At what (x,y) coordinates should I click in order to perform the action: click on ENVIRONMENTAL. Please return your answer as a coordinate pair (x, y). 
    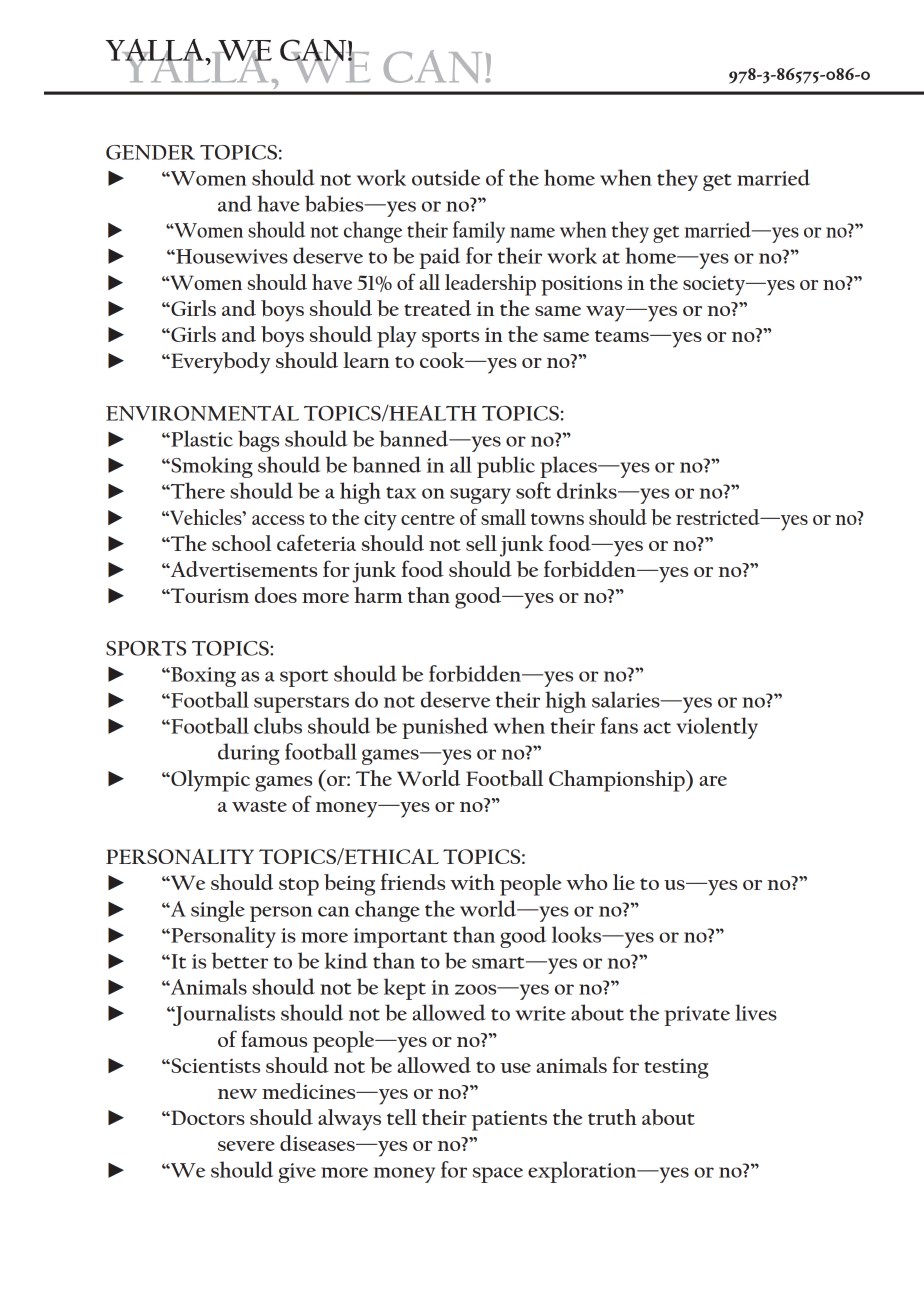
    Looking at the image, I should click on (202, 413).
